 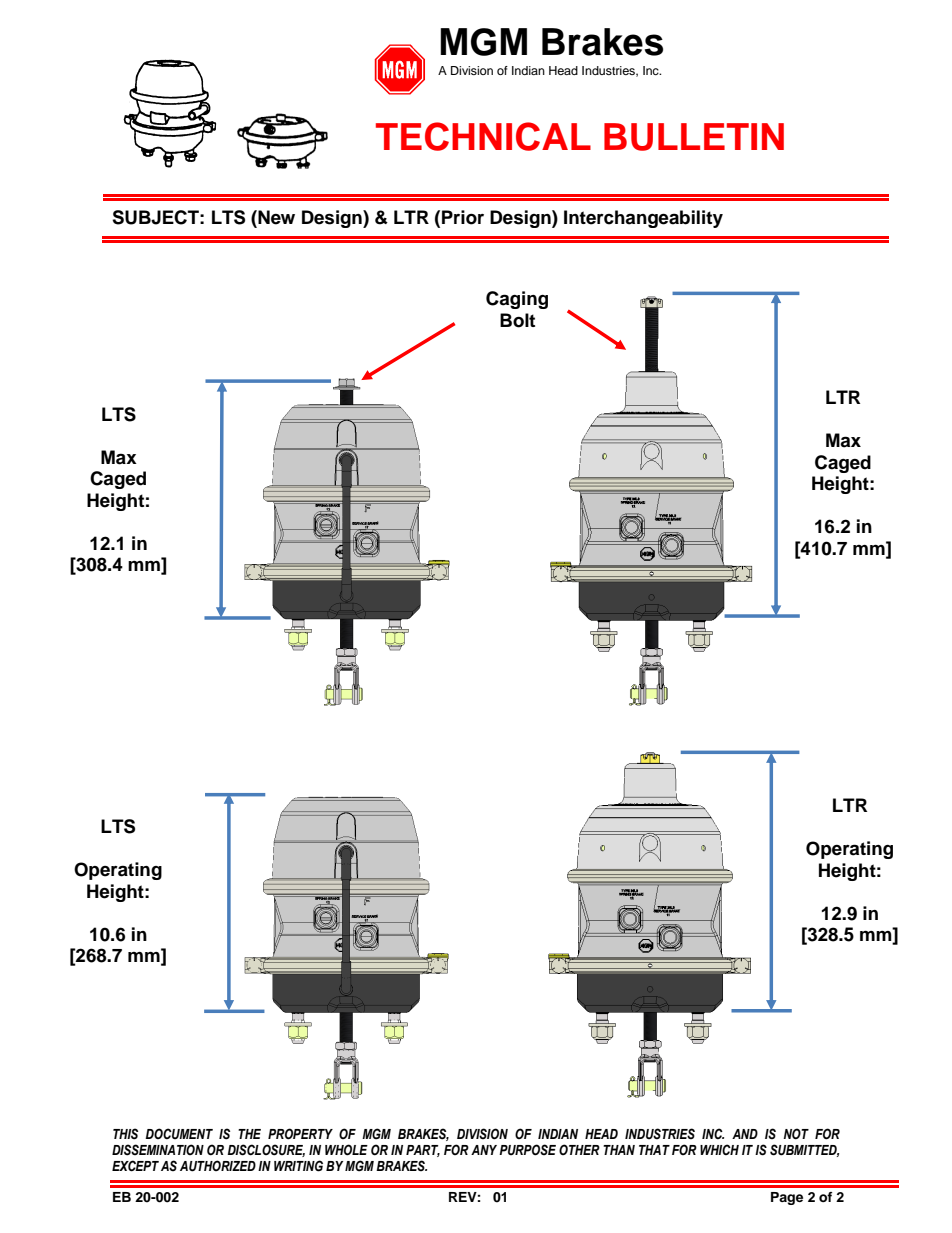 I want to click on Interchangeability, so click(x=643, y=219).
